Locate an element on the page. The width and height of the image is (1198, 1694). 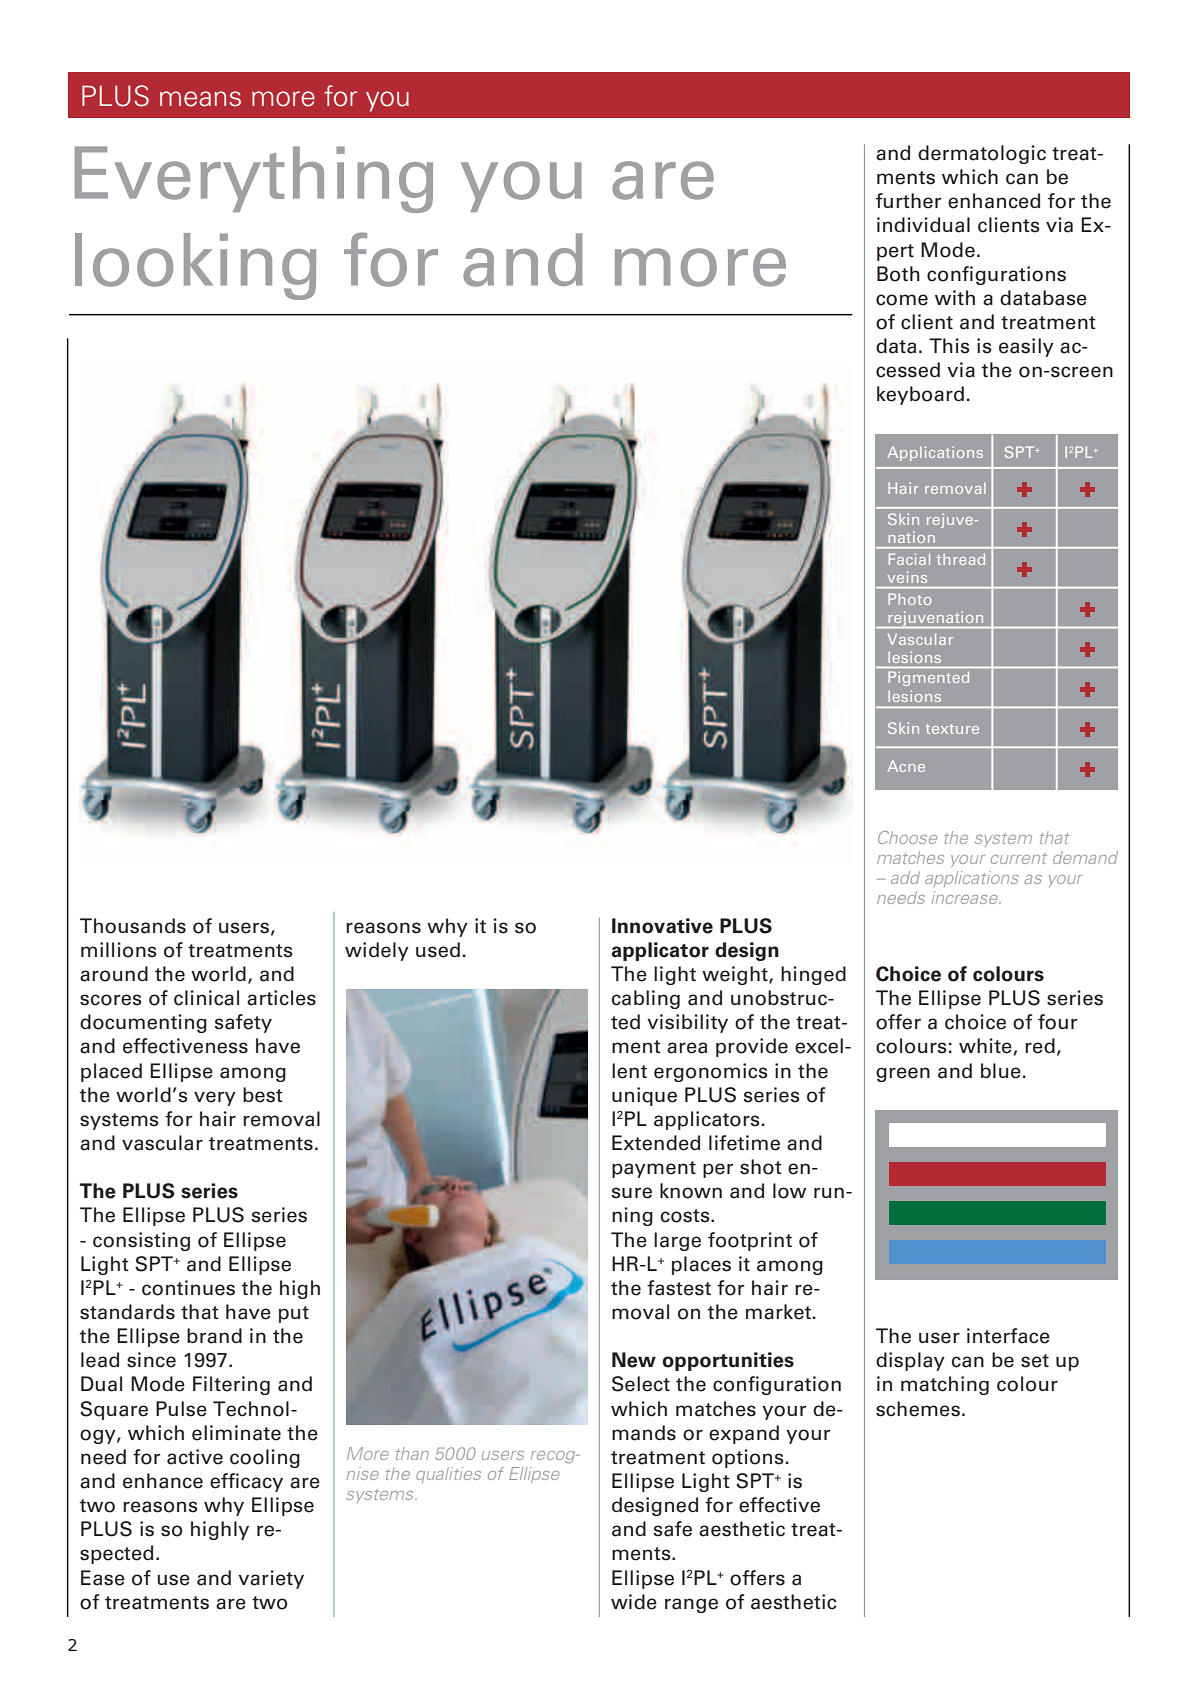
variety is located at coordinates (271, 1579).
